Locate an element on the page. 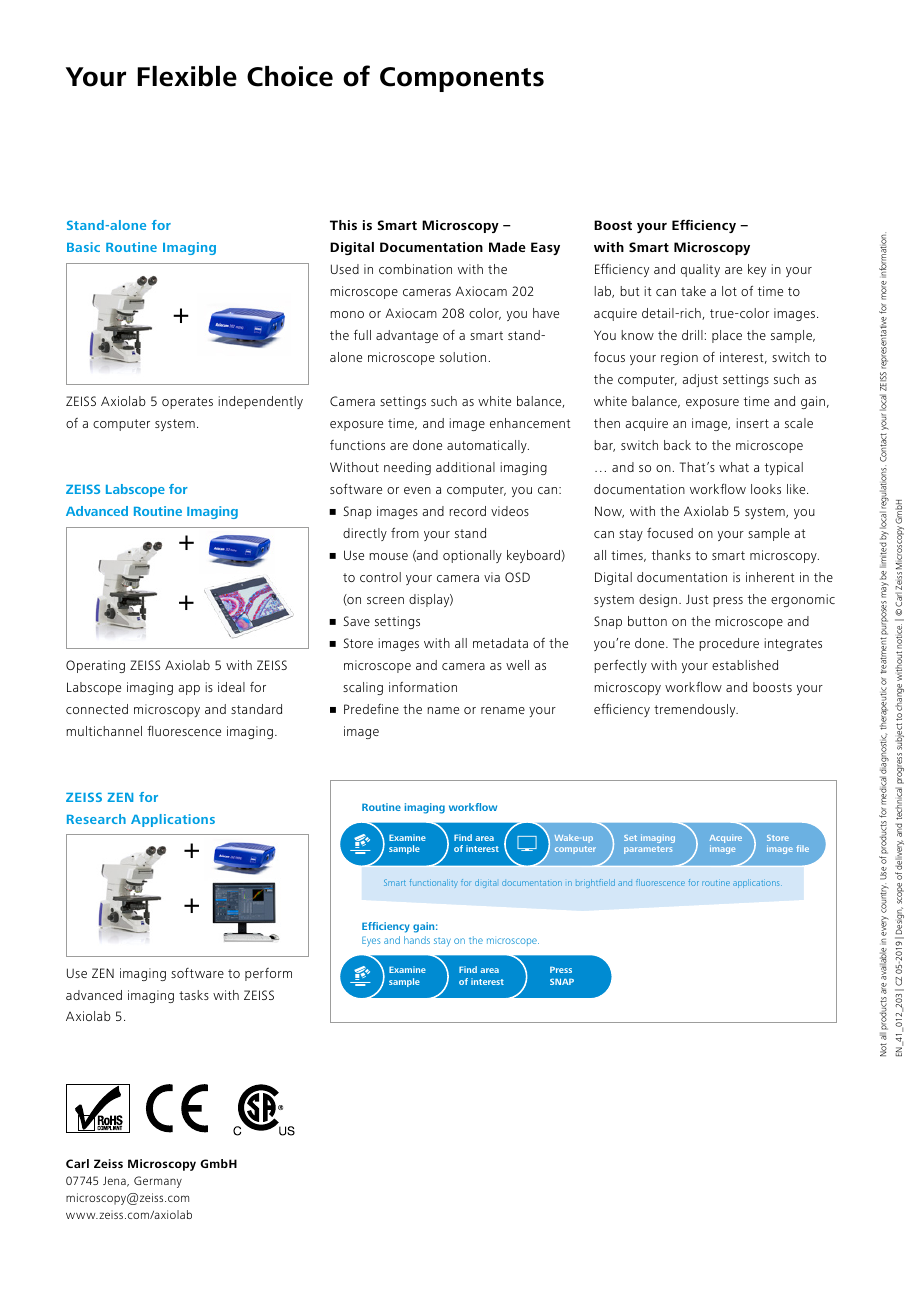 This page has width=924, height=1308. parameters is located at coordinates (648, 850).
